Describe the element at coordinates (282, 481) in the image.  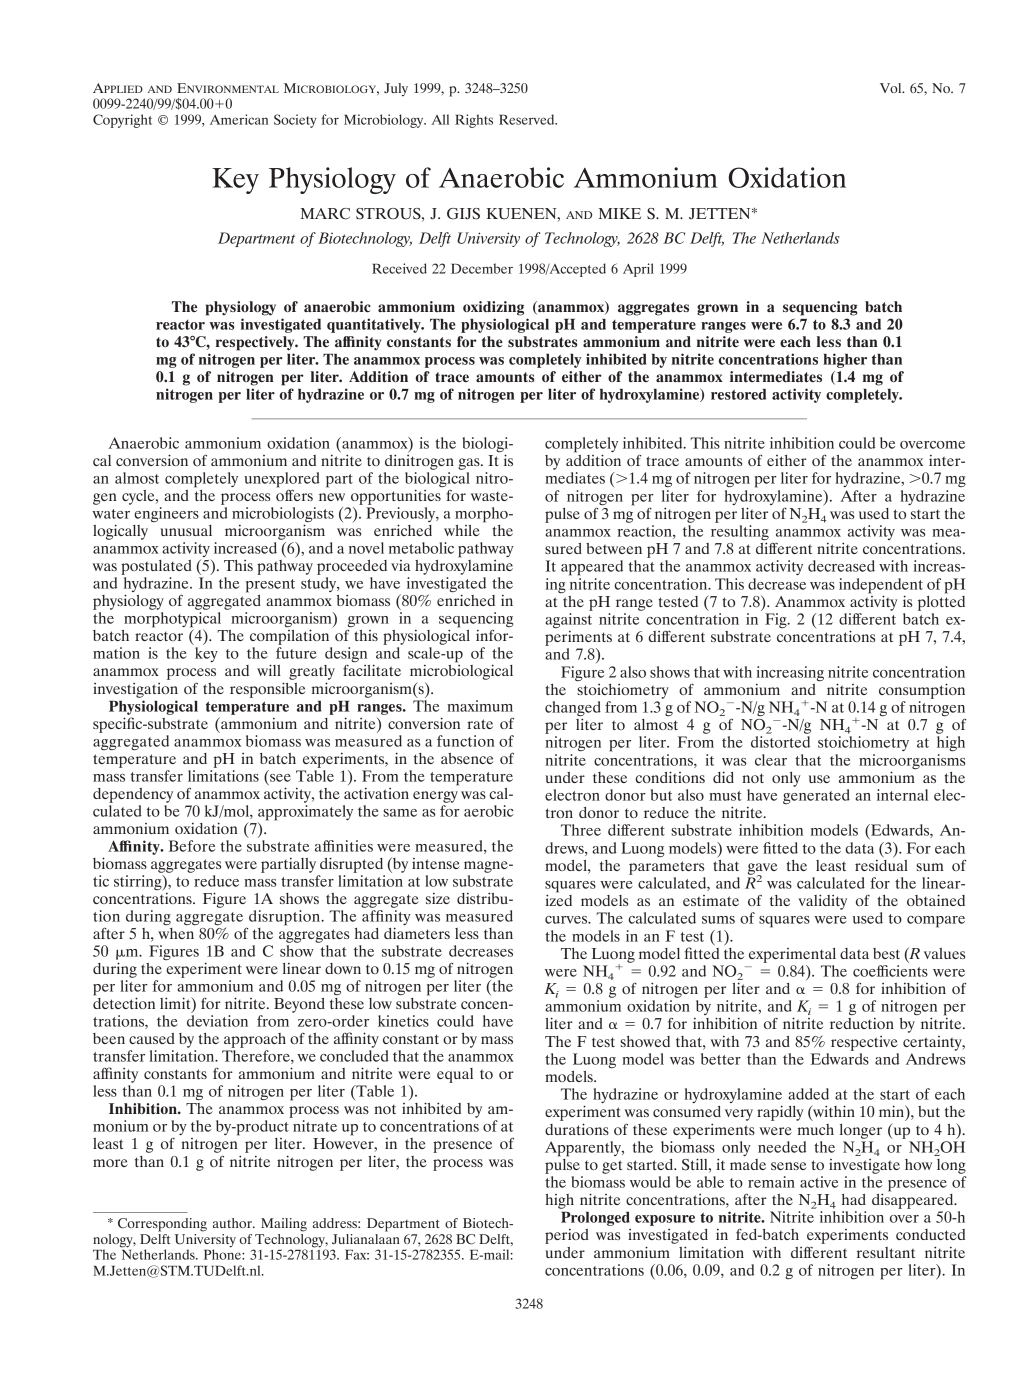
I see `unexplored` at that location.
